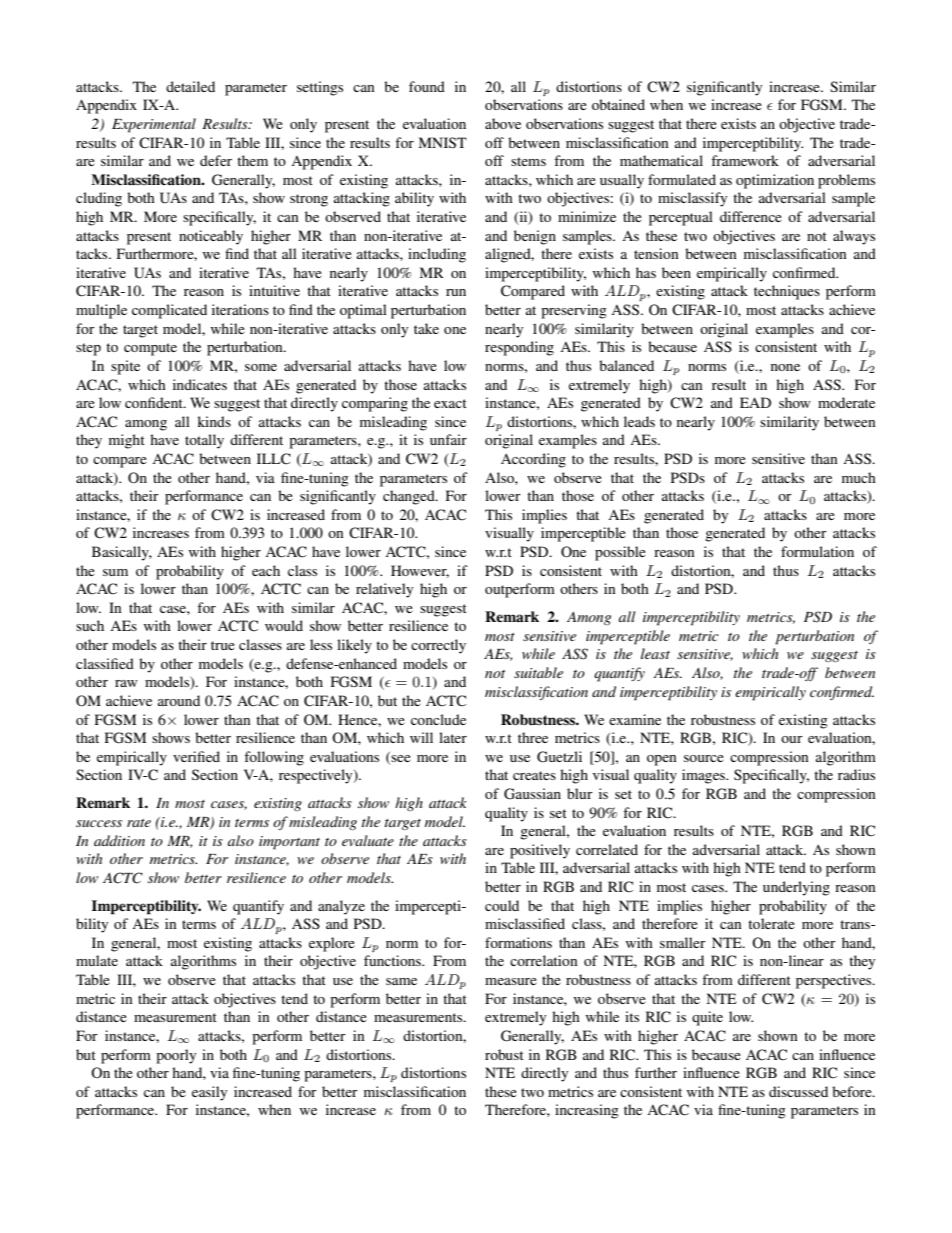  What do you see at coordinates (426, 328) in the document?
I see `take` at bounding box center [426, 328].
